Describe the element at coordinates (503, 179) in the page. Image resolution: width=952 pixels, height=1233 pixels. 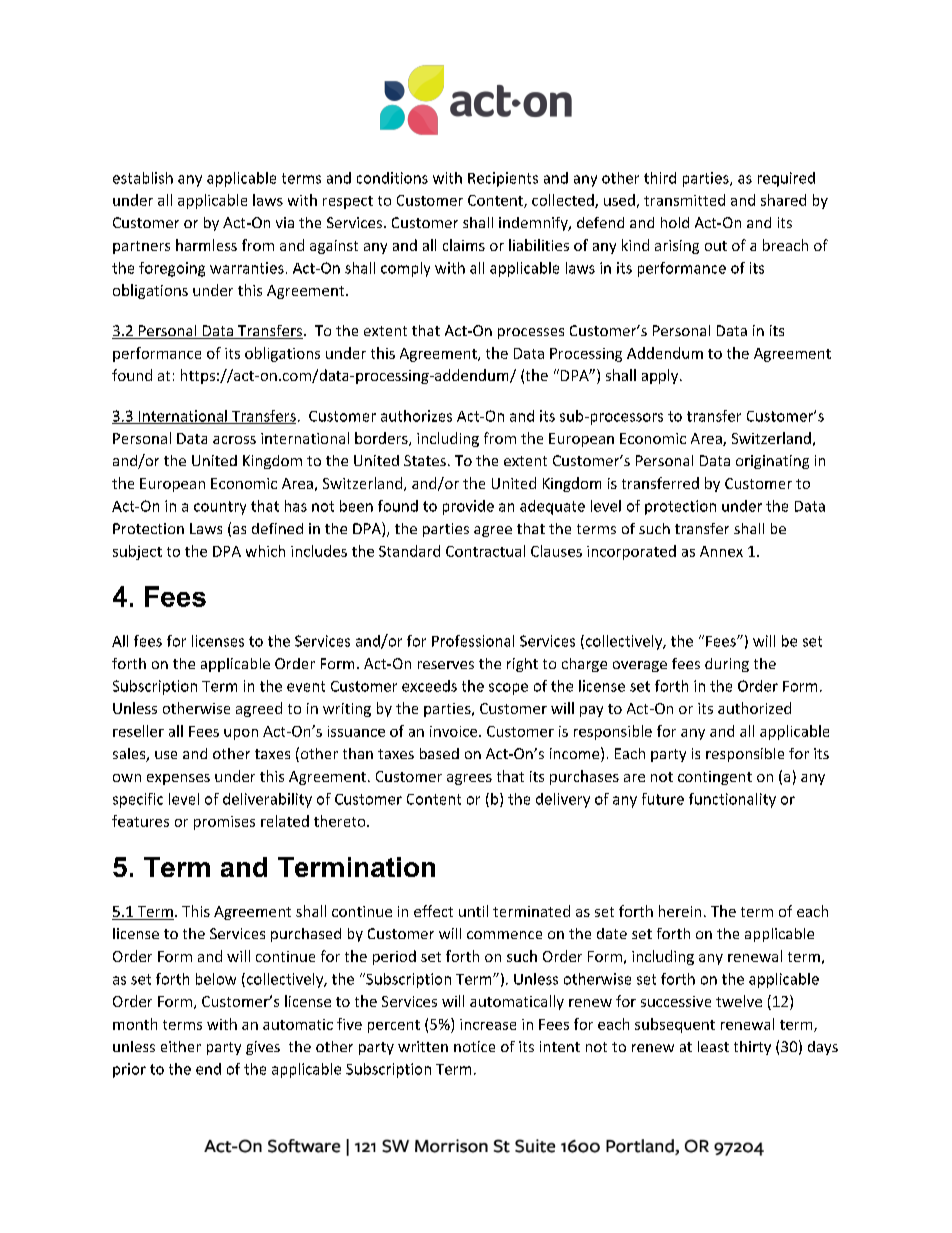
I see `Recipients` at that location.
